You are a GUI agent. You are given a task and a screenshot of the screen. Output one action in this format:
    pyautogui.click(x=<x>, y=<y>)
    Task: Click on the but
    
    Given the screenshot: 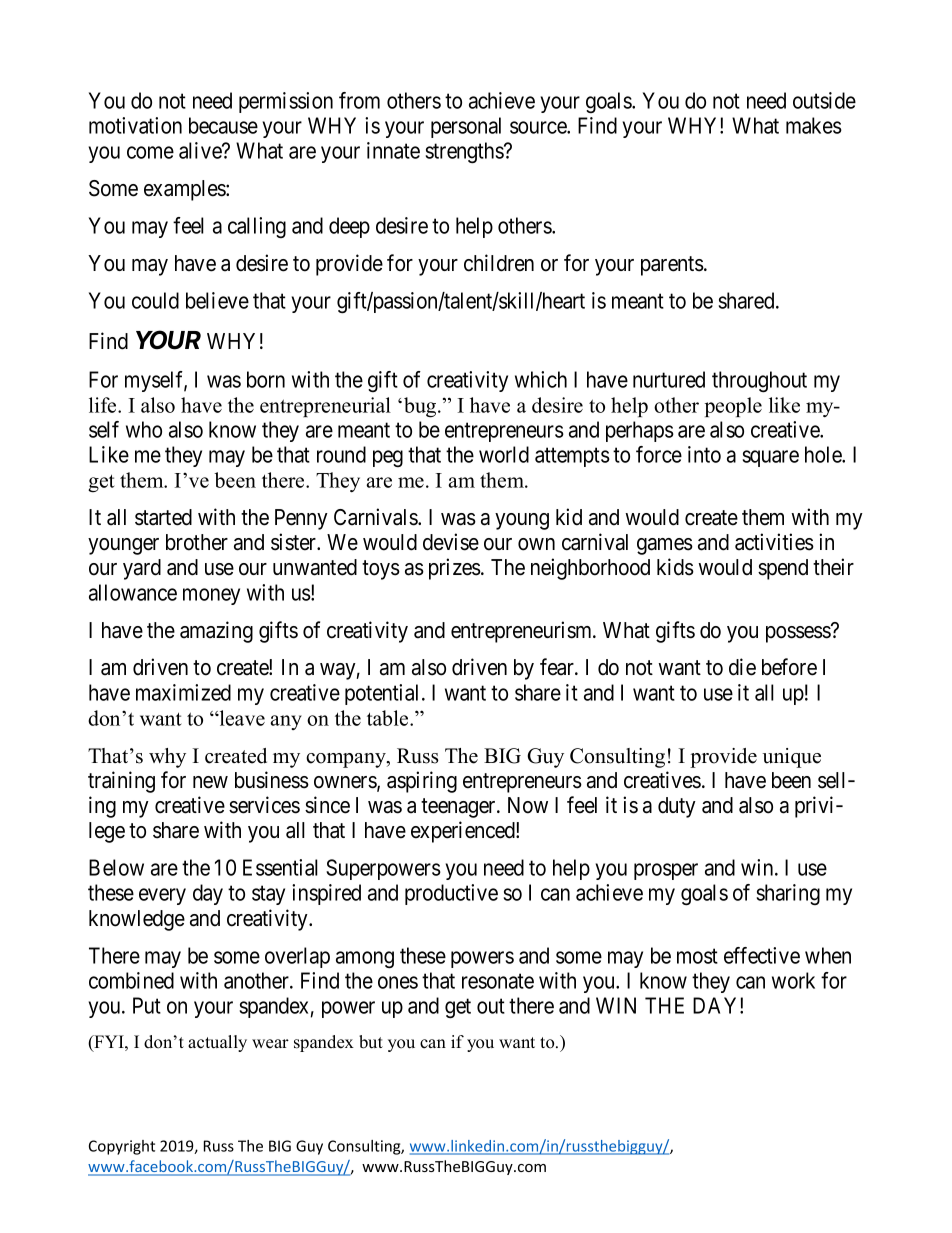 What is the action you would take?
    pyautogui.click(x=371, y=1042)
